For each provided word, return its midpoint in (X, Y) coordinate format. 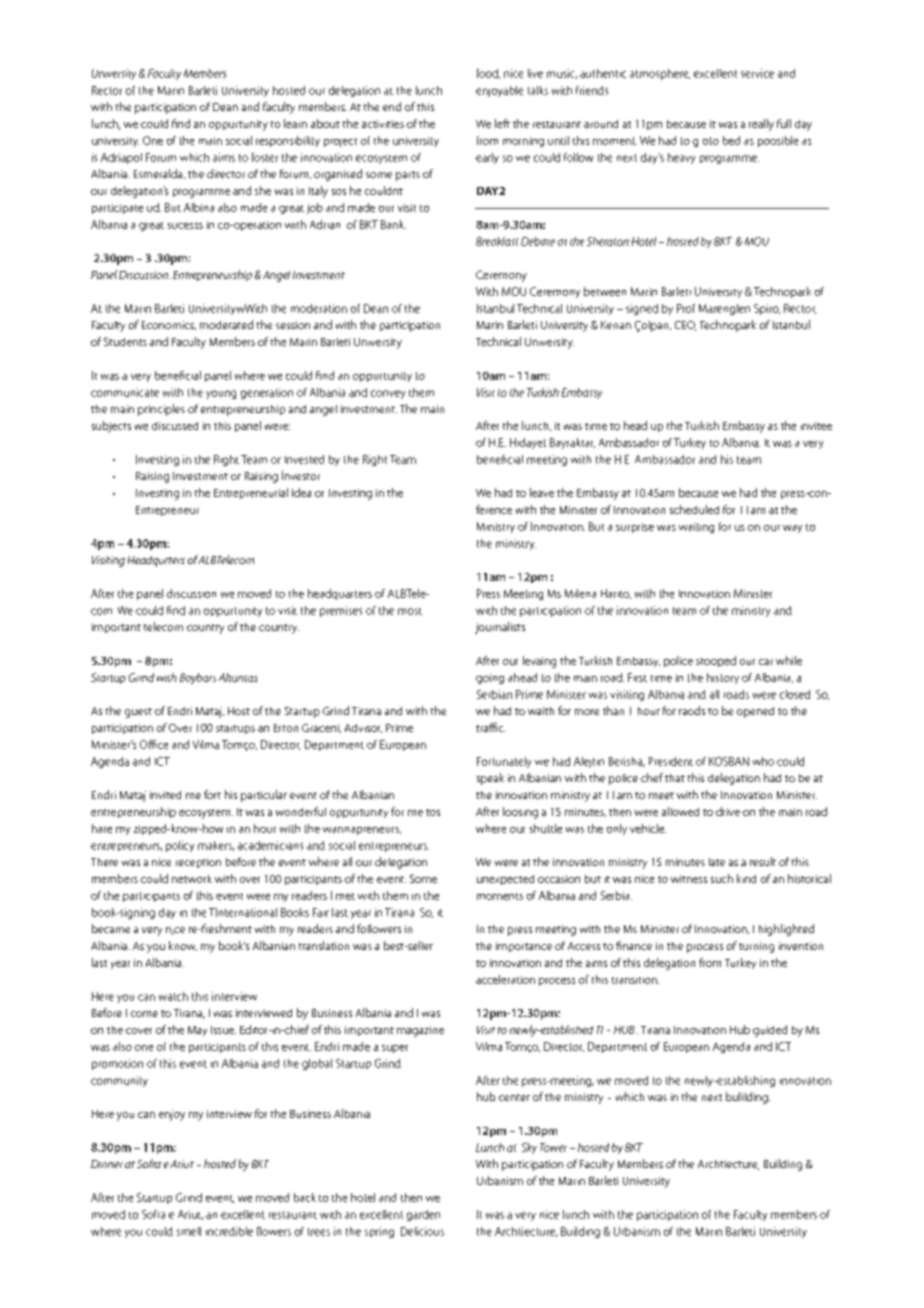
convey (388, 394)
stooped (716, 661)
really (761, 125)
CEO (685, 326)
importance (524, 947)
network (192, 879)
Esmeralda (159, 174)
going (490, 679)
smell (189, 1231)
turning (756, 947)
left (502, 123)
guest (138, 713)
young (221, 394)
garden (423, 1215)
